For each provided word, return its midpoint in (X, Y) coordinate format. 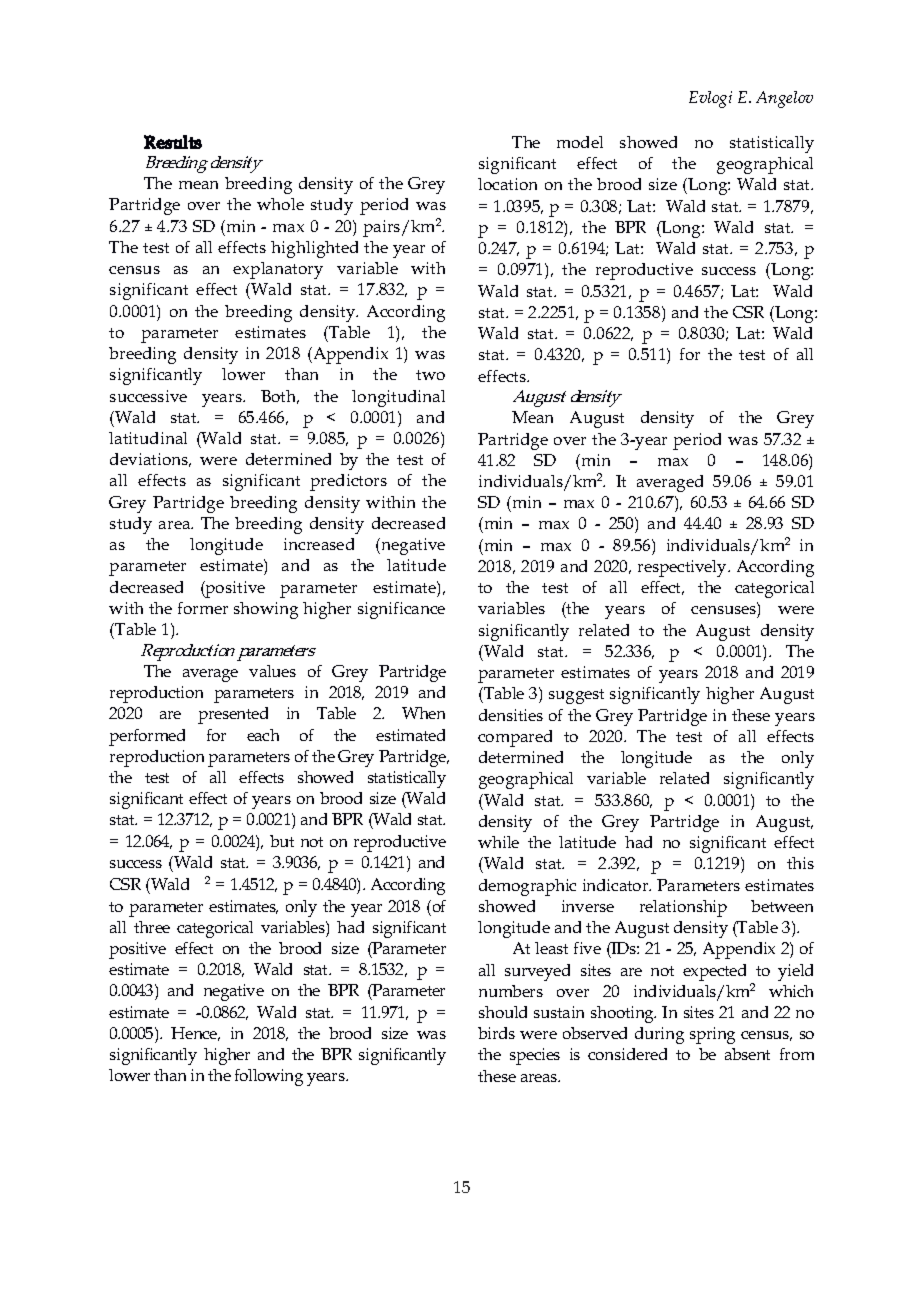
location (507, 184)
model (580, 142)
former (203, 608)
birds (496, 1033)
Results (173, 142)
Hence (195, 1034)
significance (401, 610)
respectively (683, 568)
